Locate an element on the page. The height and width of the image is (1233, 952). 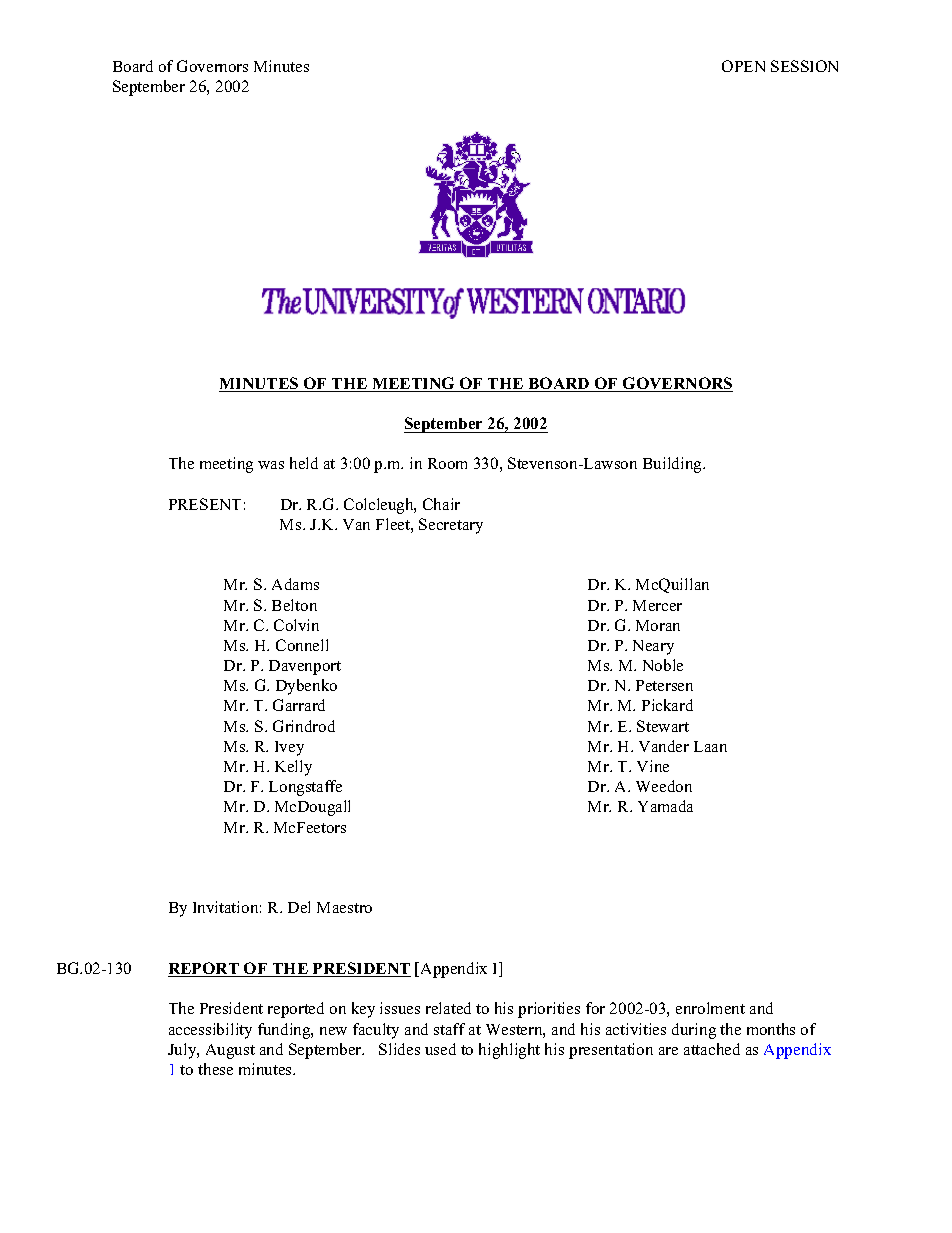
OPEN is located at coordinates (743, 66).
